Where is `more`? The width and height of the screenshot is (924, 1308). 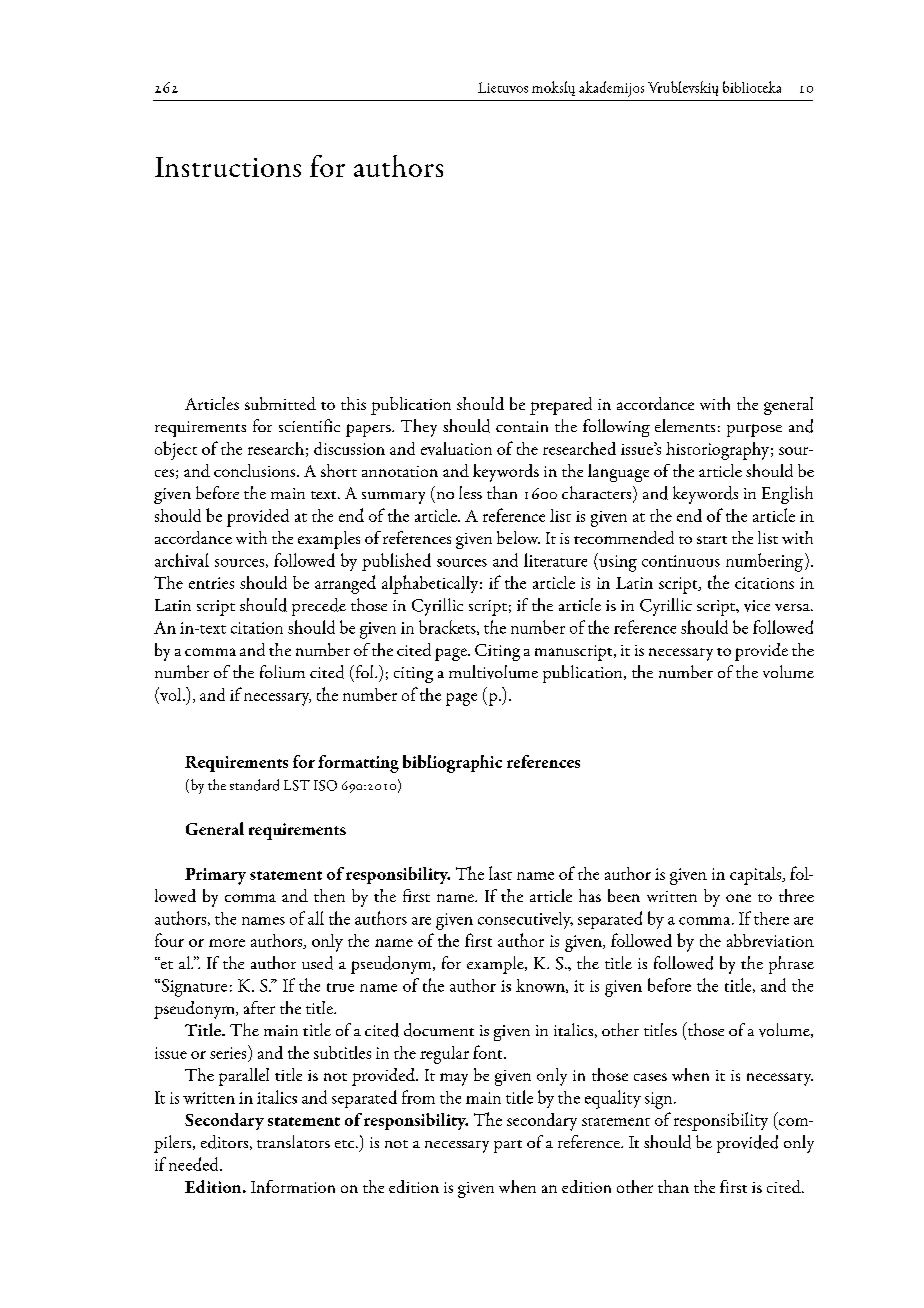 more is located at coordinates (227, 943).
